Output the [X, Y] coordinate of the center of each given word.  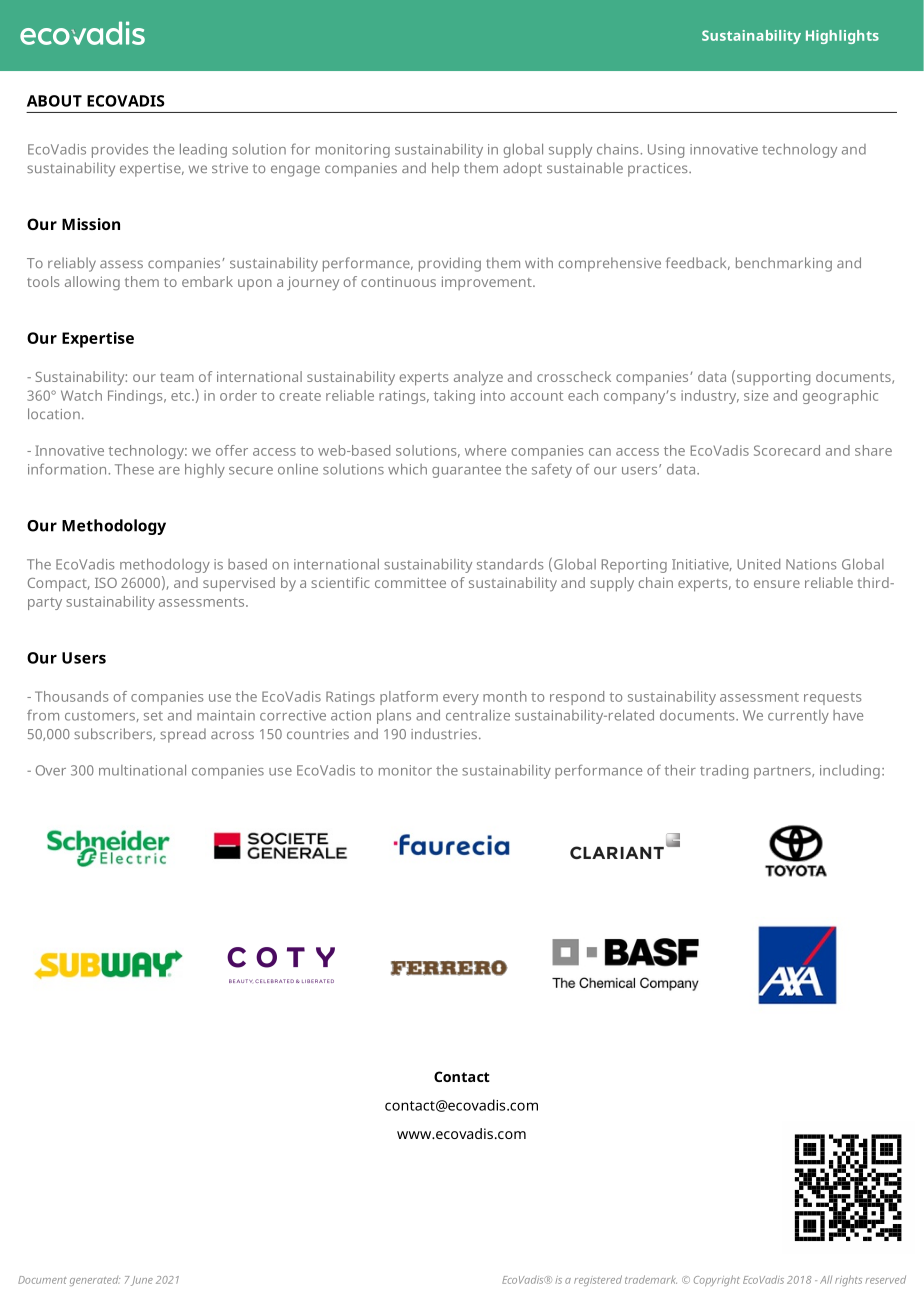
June [142, 1281]
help [445, 169]
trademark [651, 1279]
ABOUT [54, 101]
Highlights [842, 37]
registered [598, 1280]
